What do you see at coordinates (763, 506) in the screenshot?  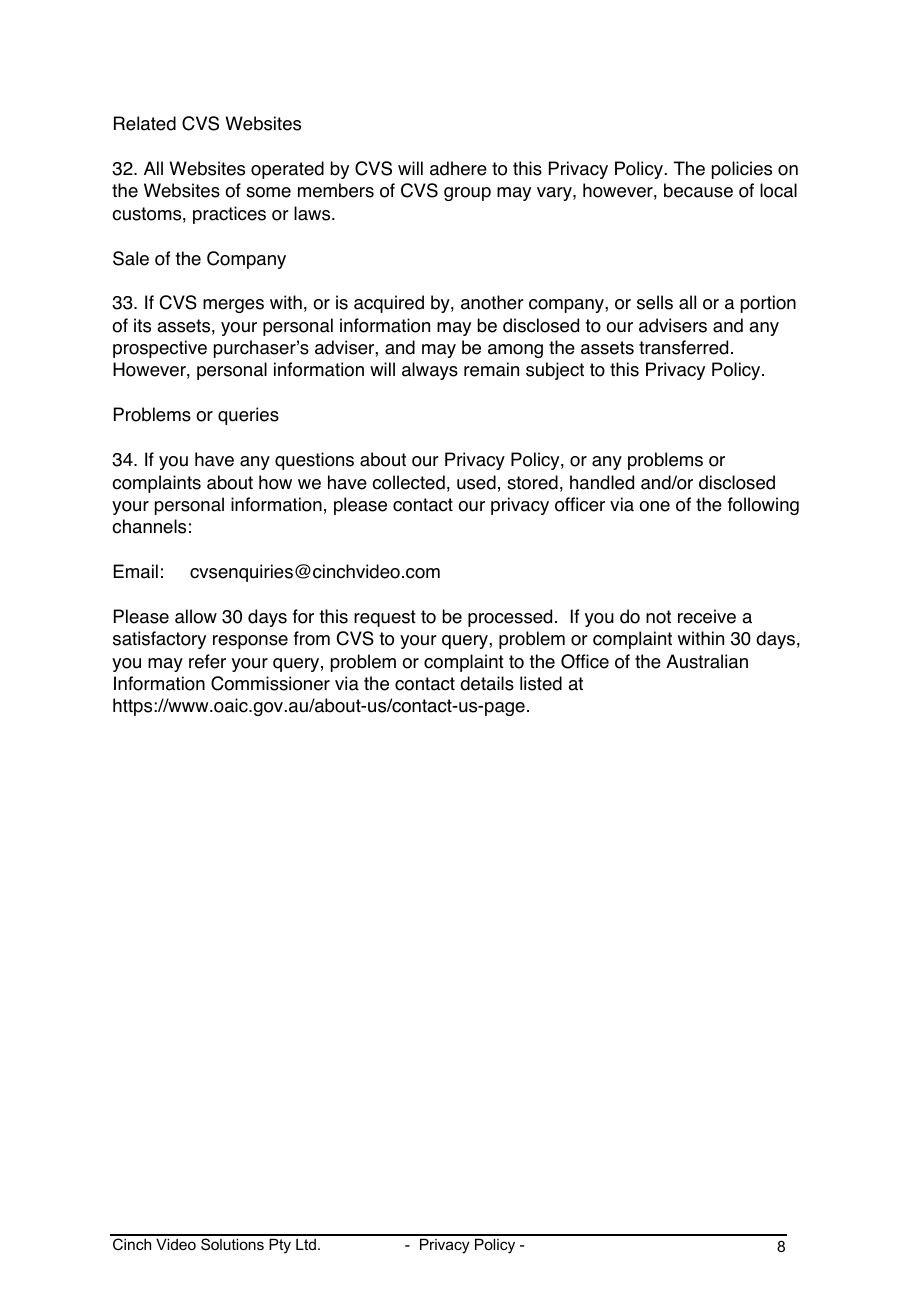 I see `following` at bounding box center [763, 506].
